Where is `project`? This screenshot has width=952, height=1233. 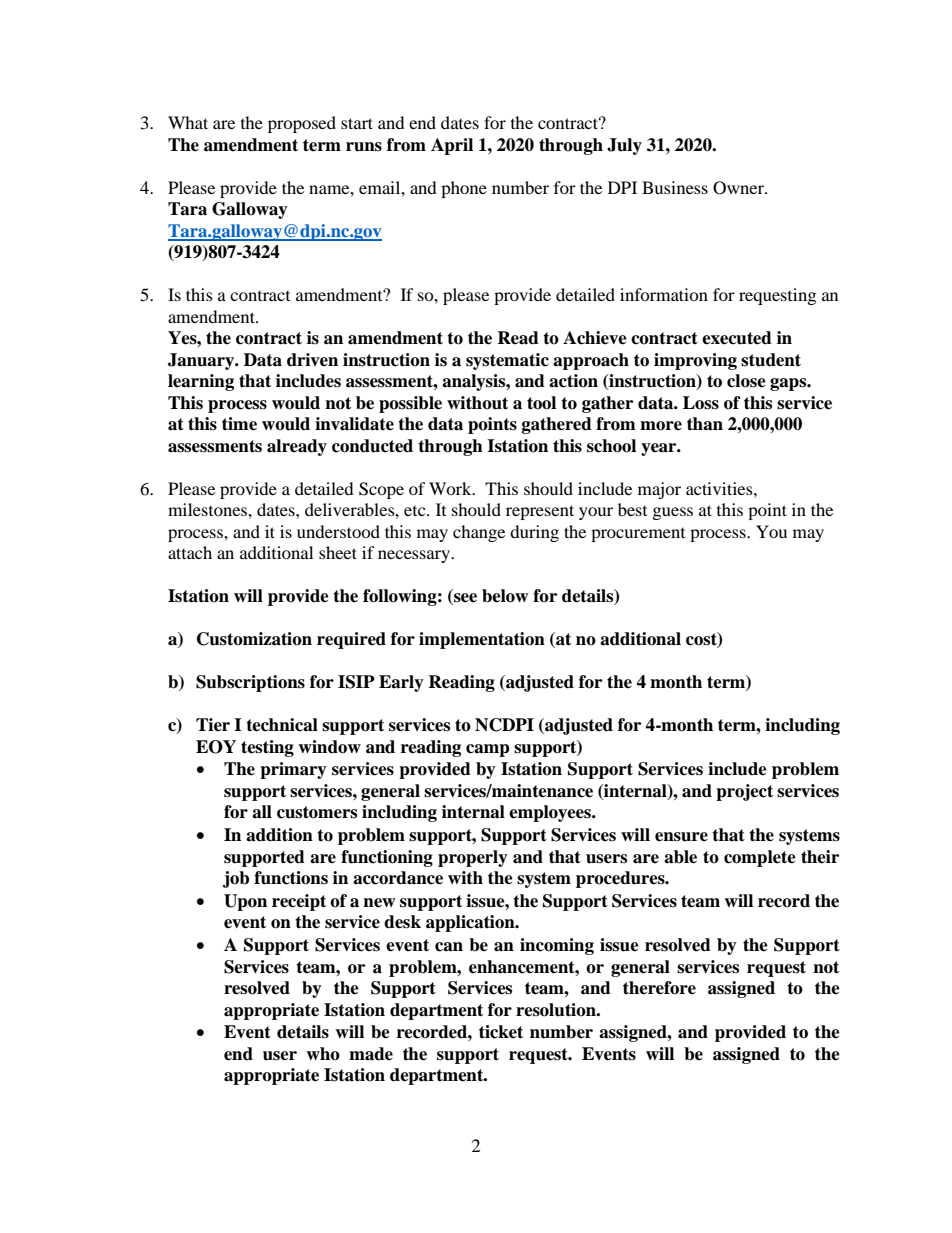 project is located at coordinates (744, 792).
